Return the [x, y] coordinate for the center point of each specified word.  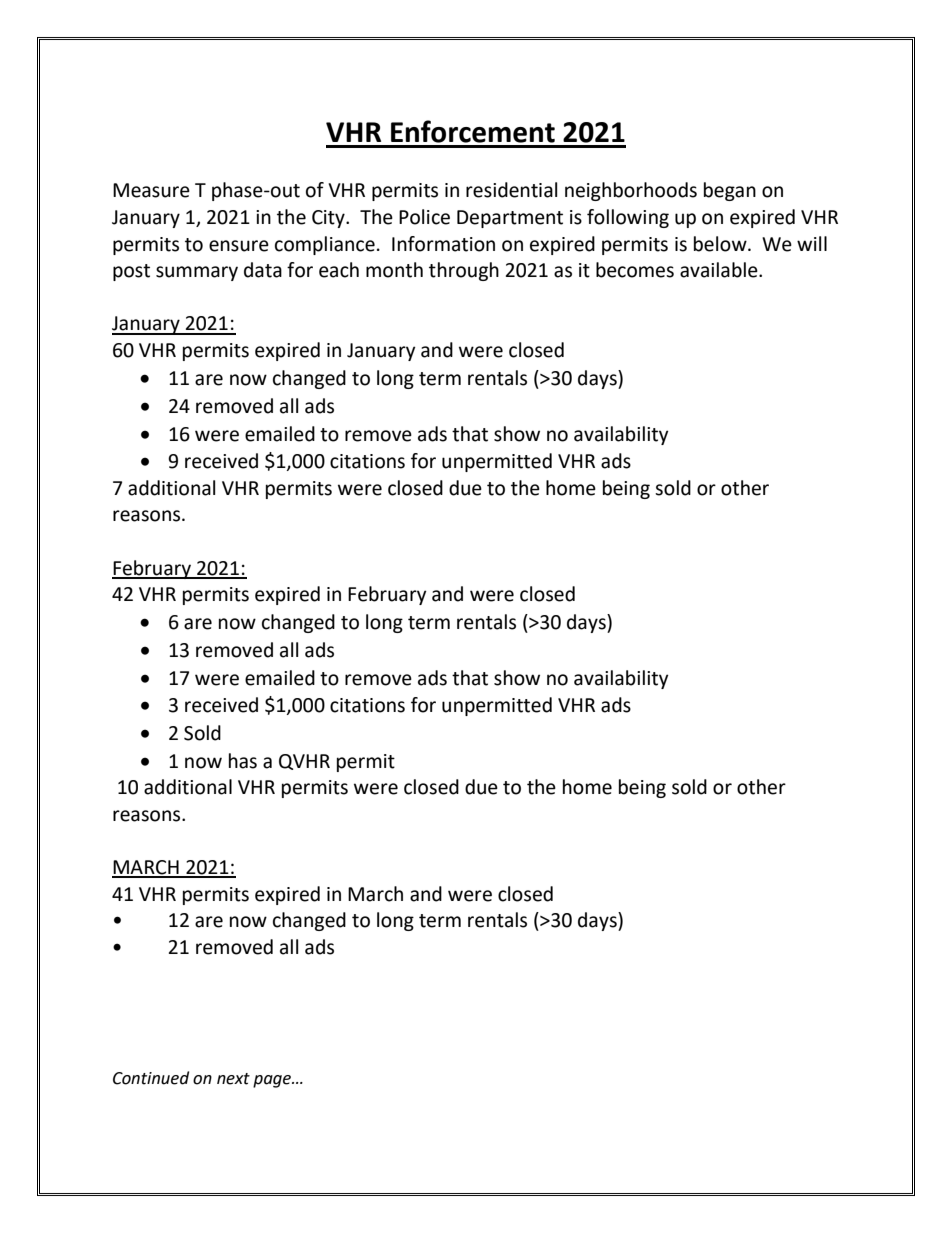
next [233, 1079]
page [273, 1081]
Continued [151, 1078]
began [730, 191]
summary [197, 273]
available [720, 270]
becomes [635, 270]
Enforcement [473, 131]
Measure [151, 190]
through [464, 271]
